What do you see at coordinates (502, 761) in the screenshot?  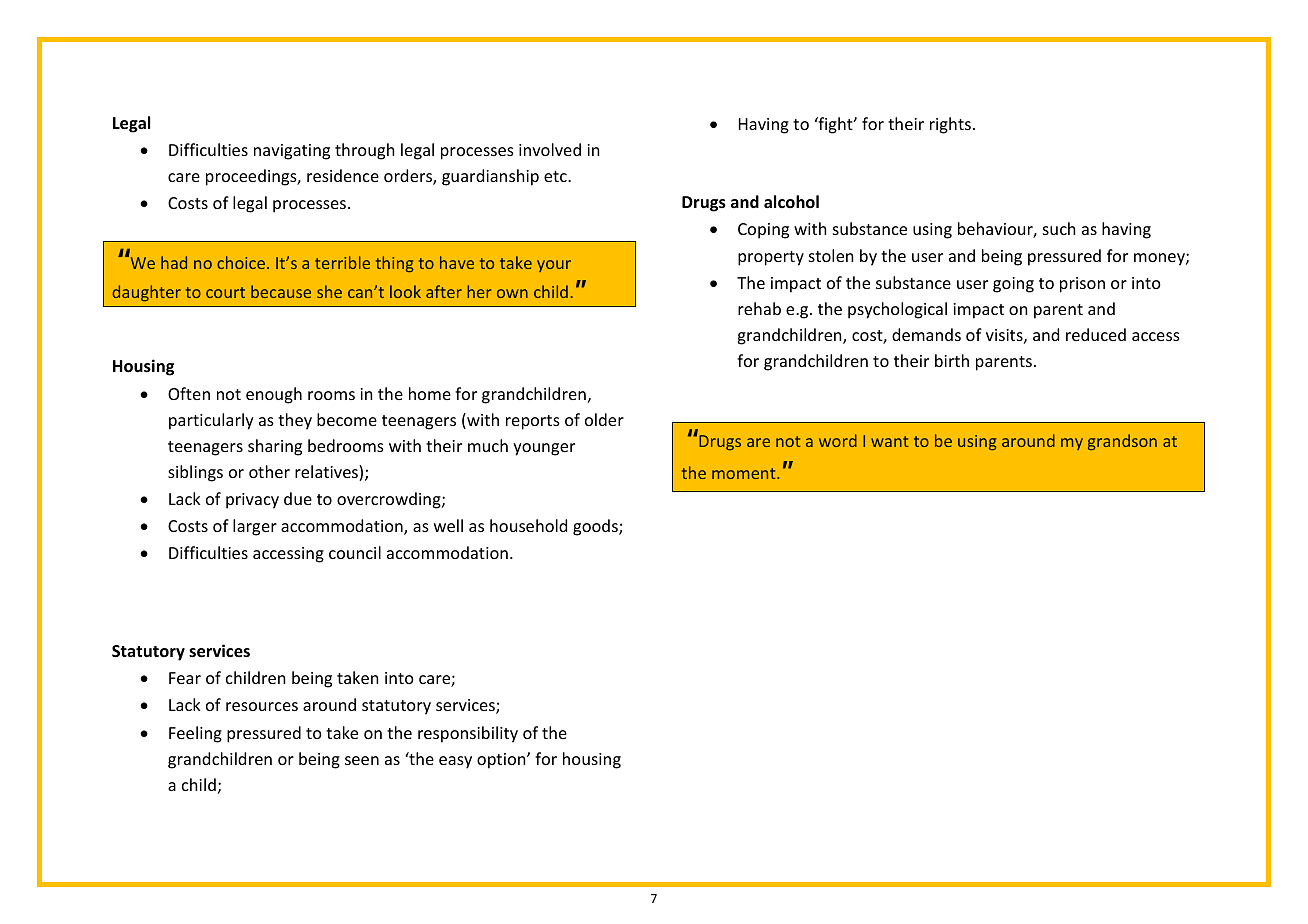 I see `option` at bounding box center [502, 761].
